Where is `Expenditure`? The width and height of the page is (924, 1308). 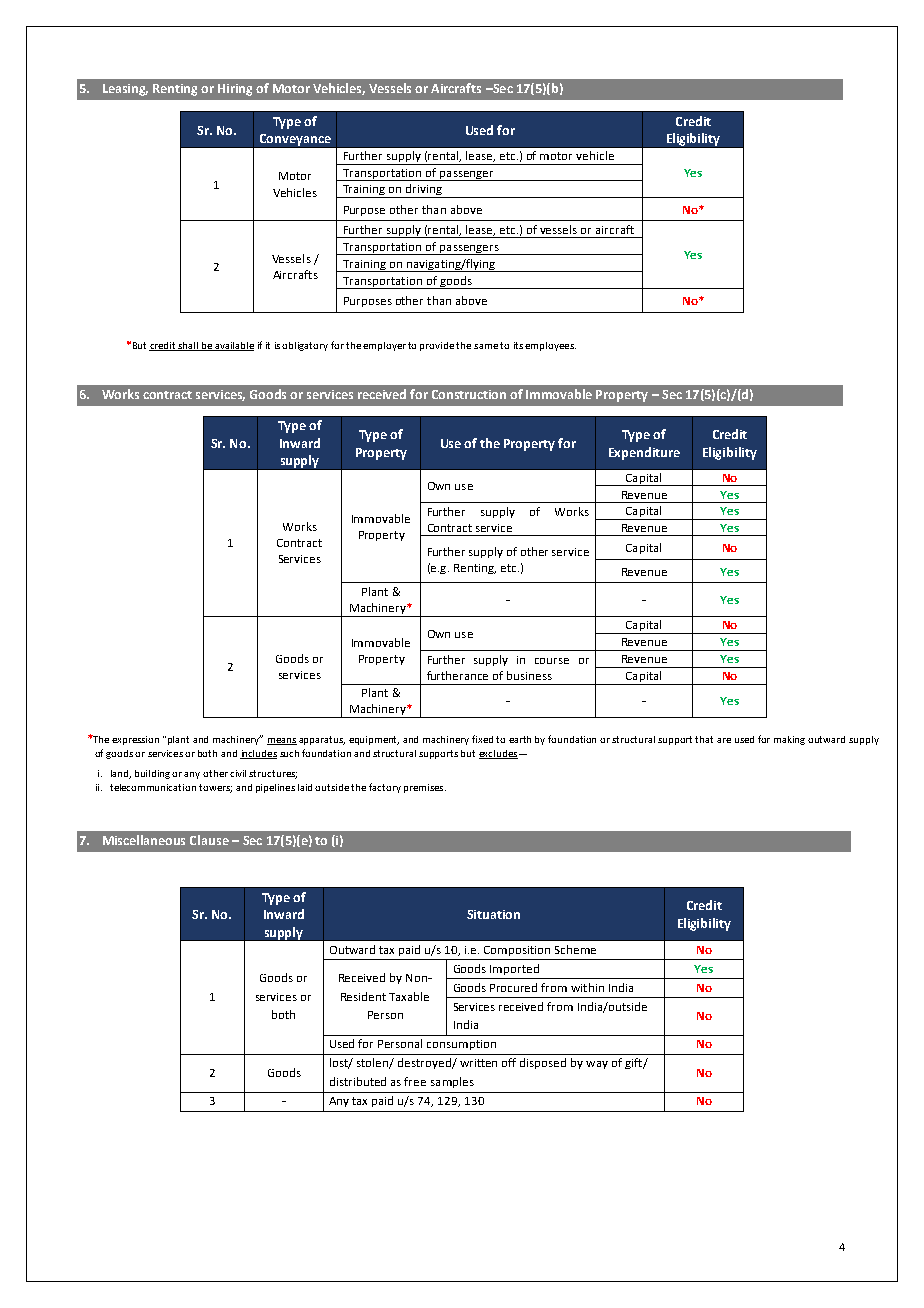 Expenditure is located at coordinates (644, 453).
